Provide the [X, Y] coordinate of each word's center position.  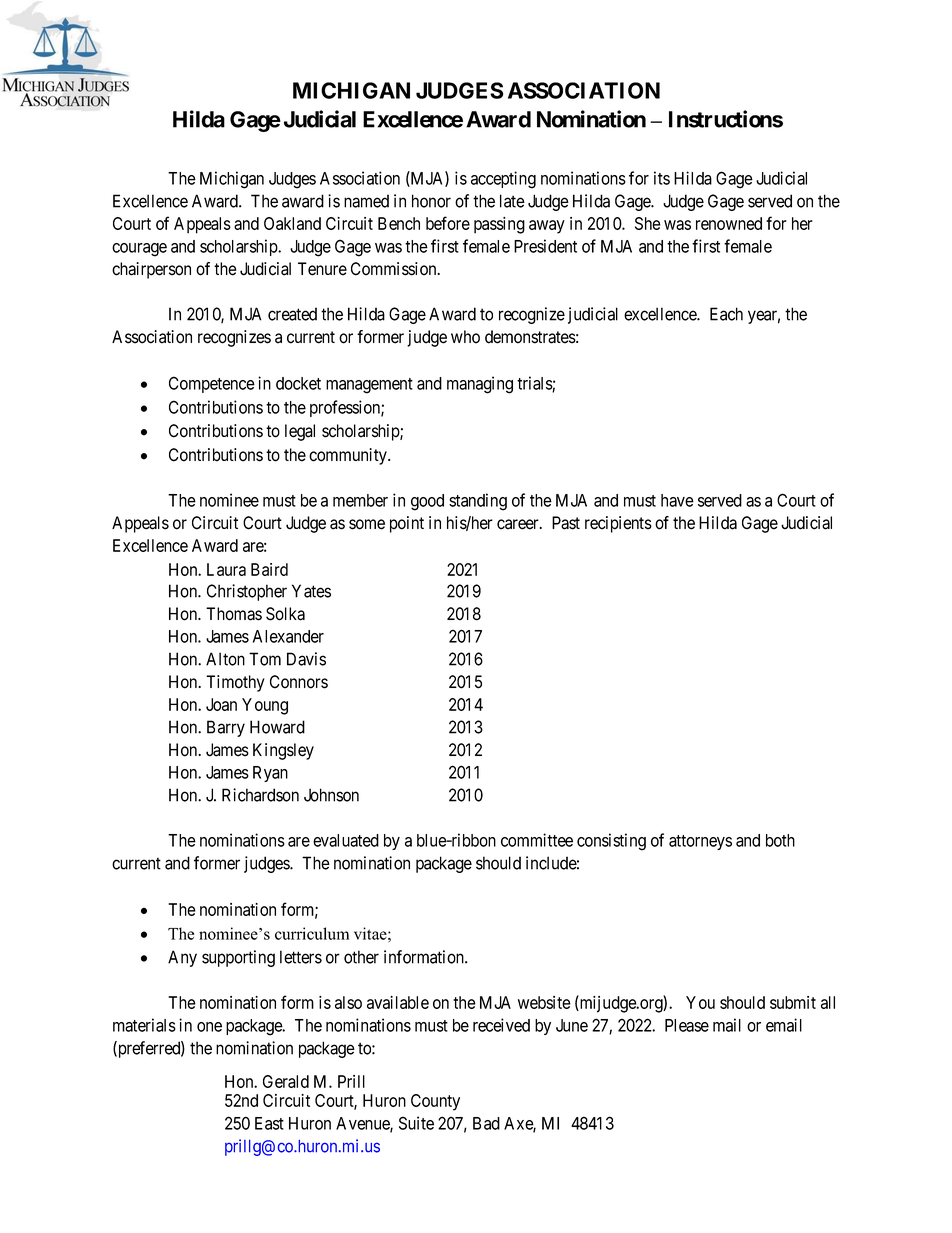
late [512, 201]
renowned [729, 223]
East [269, 1123]
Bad [486, 1123]
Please [687, 1025]
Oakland [292, 223]
